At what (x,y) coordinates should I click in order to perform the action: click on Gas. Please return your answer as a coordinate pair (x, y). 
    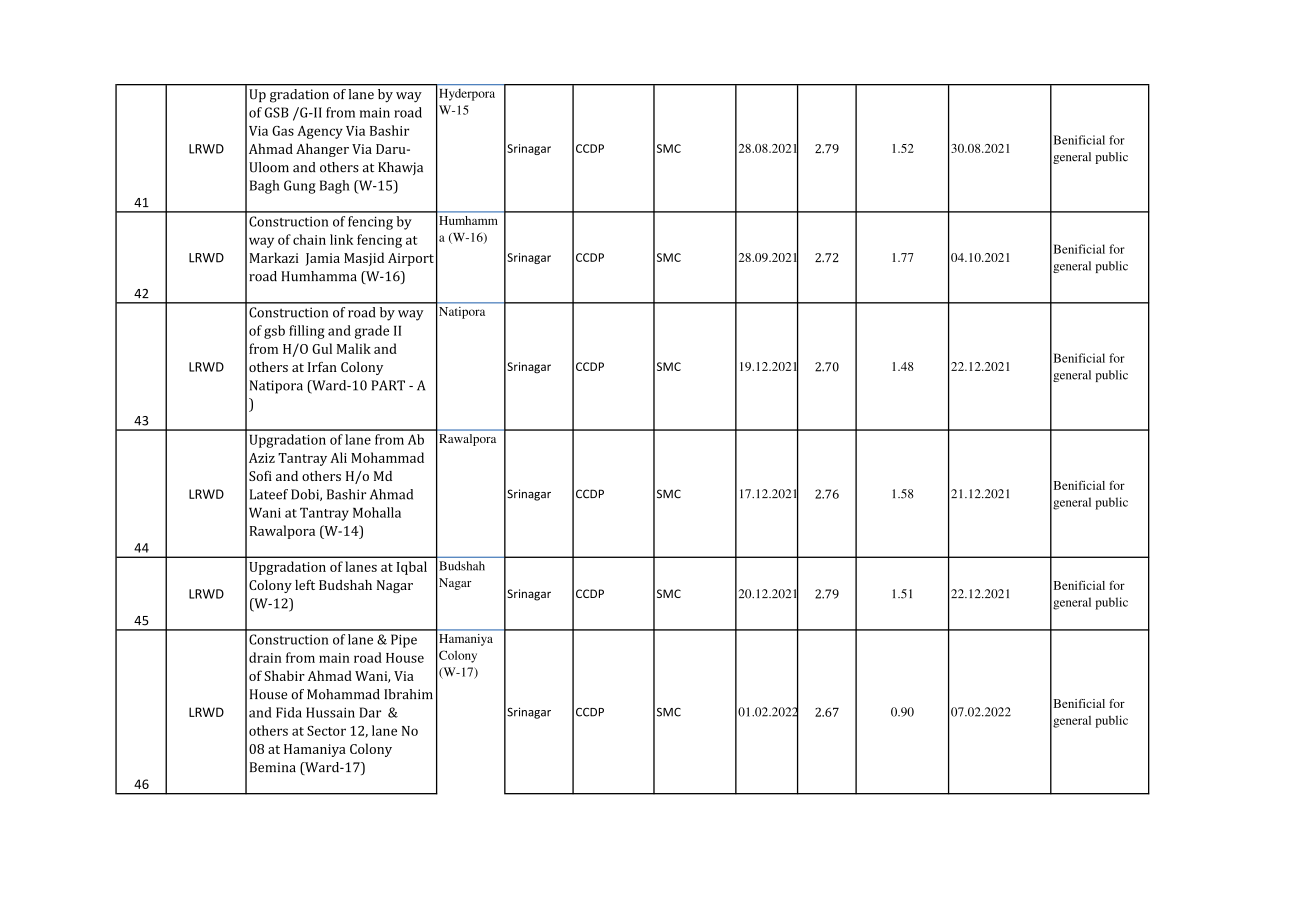
    Looking at the image, I should click on (283, 131).
